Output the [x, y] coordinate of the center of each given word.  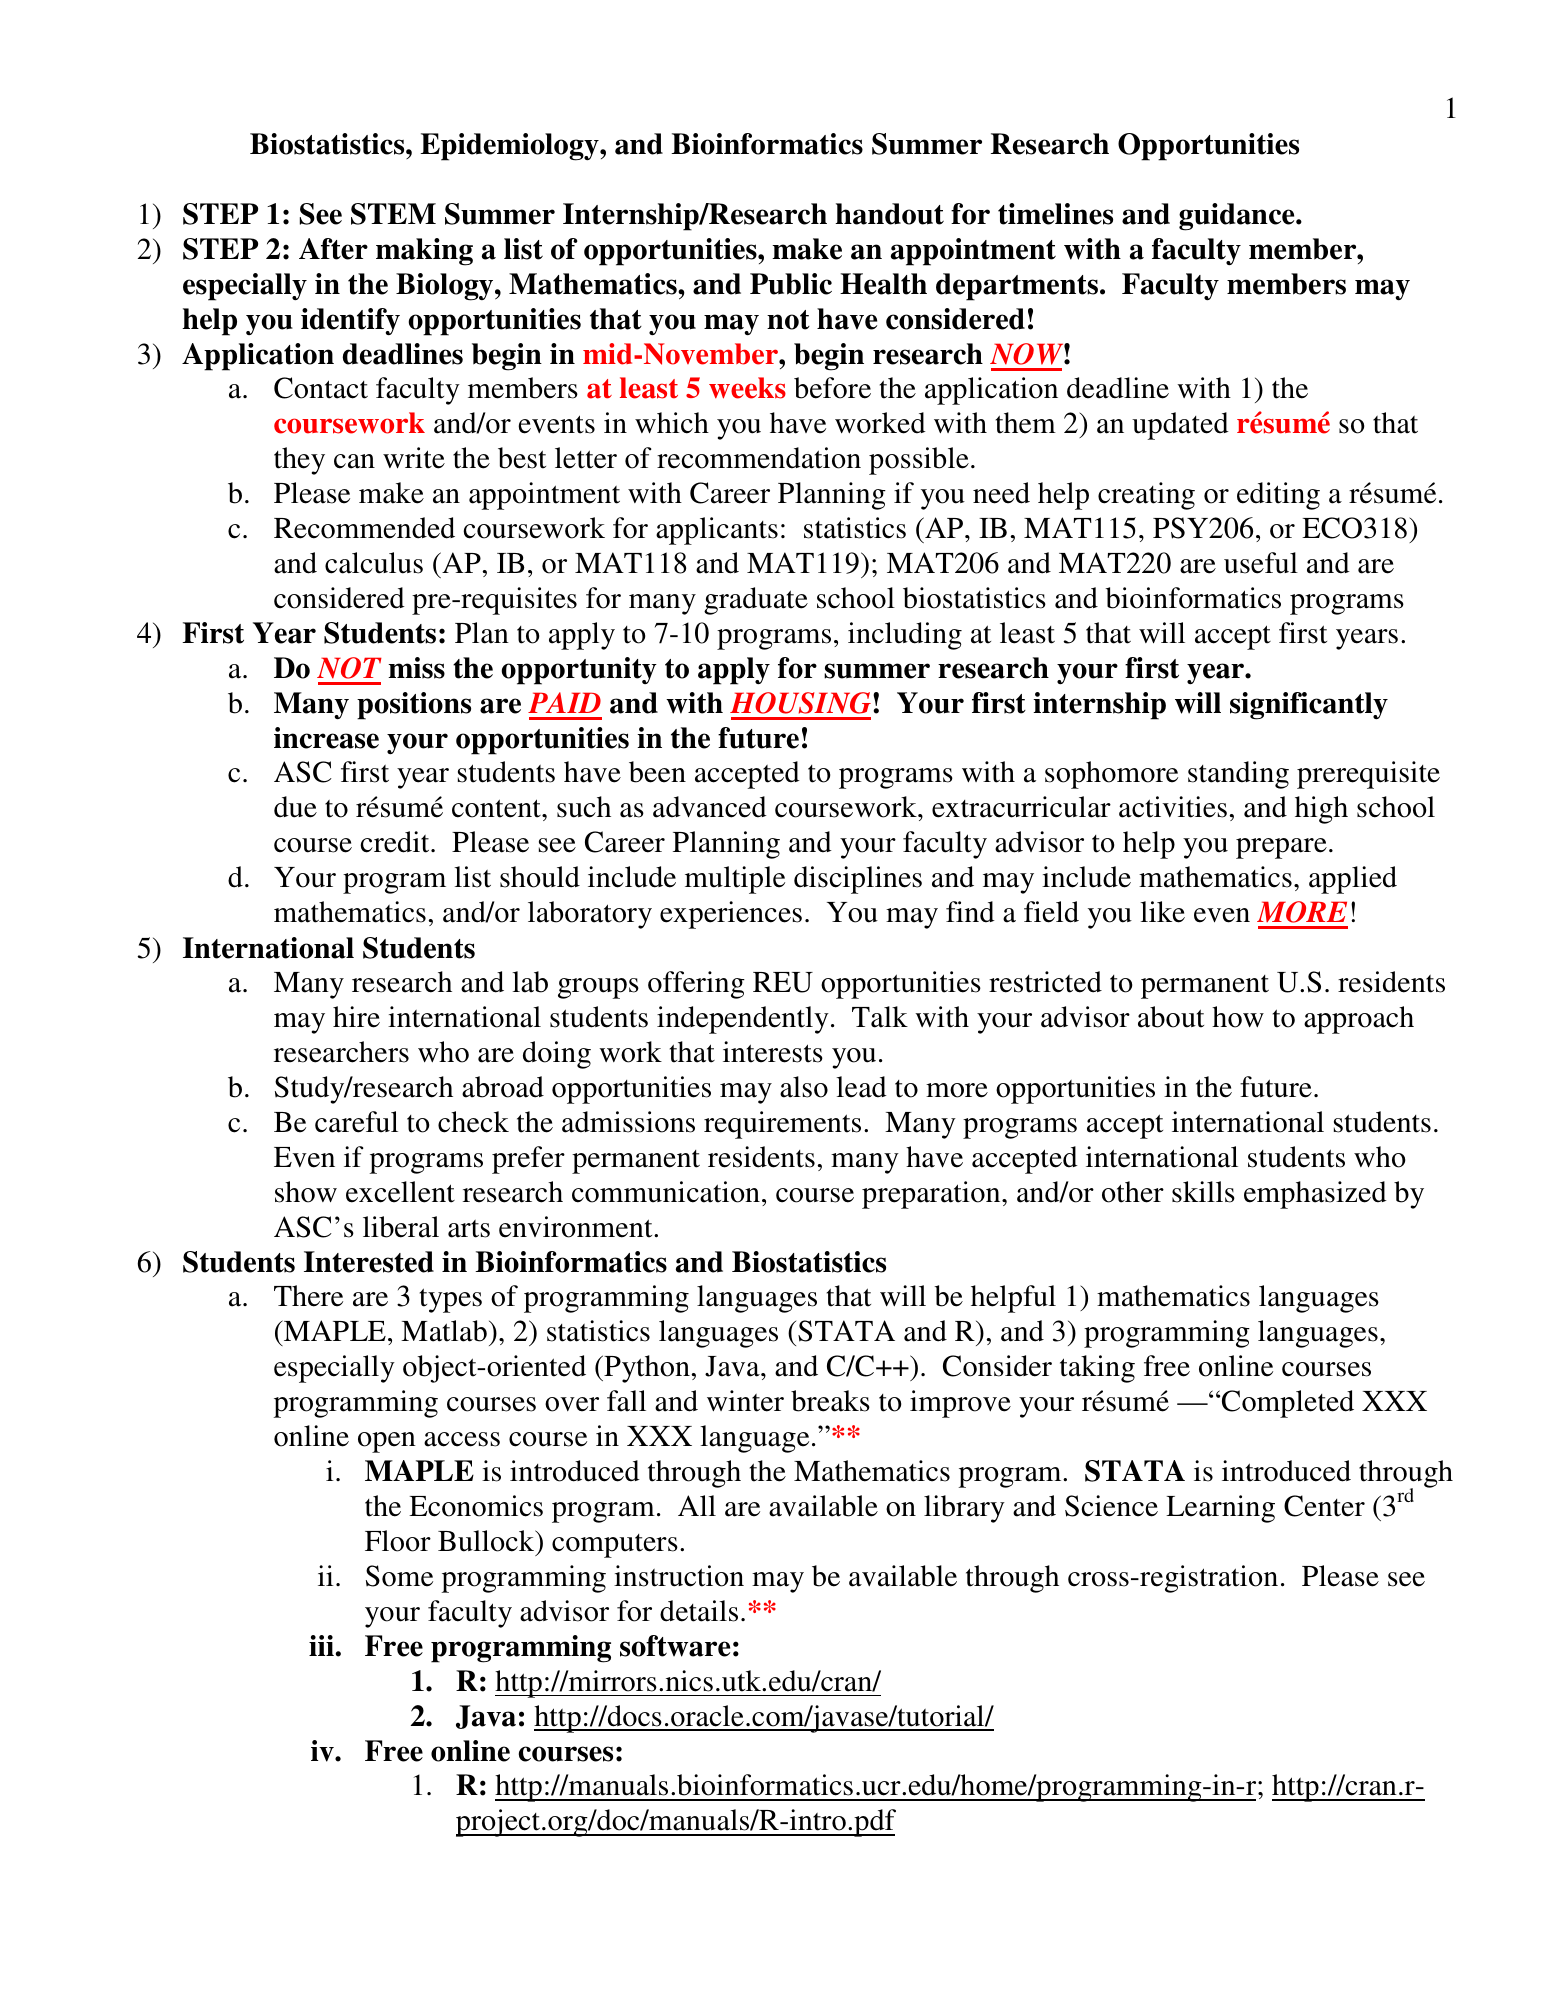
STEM [393, 214]
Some [399, 1576]
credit [396, 842]
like [1162, 912]
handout [889, 214]
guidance [1238, 217]
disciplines [858, 880]
